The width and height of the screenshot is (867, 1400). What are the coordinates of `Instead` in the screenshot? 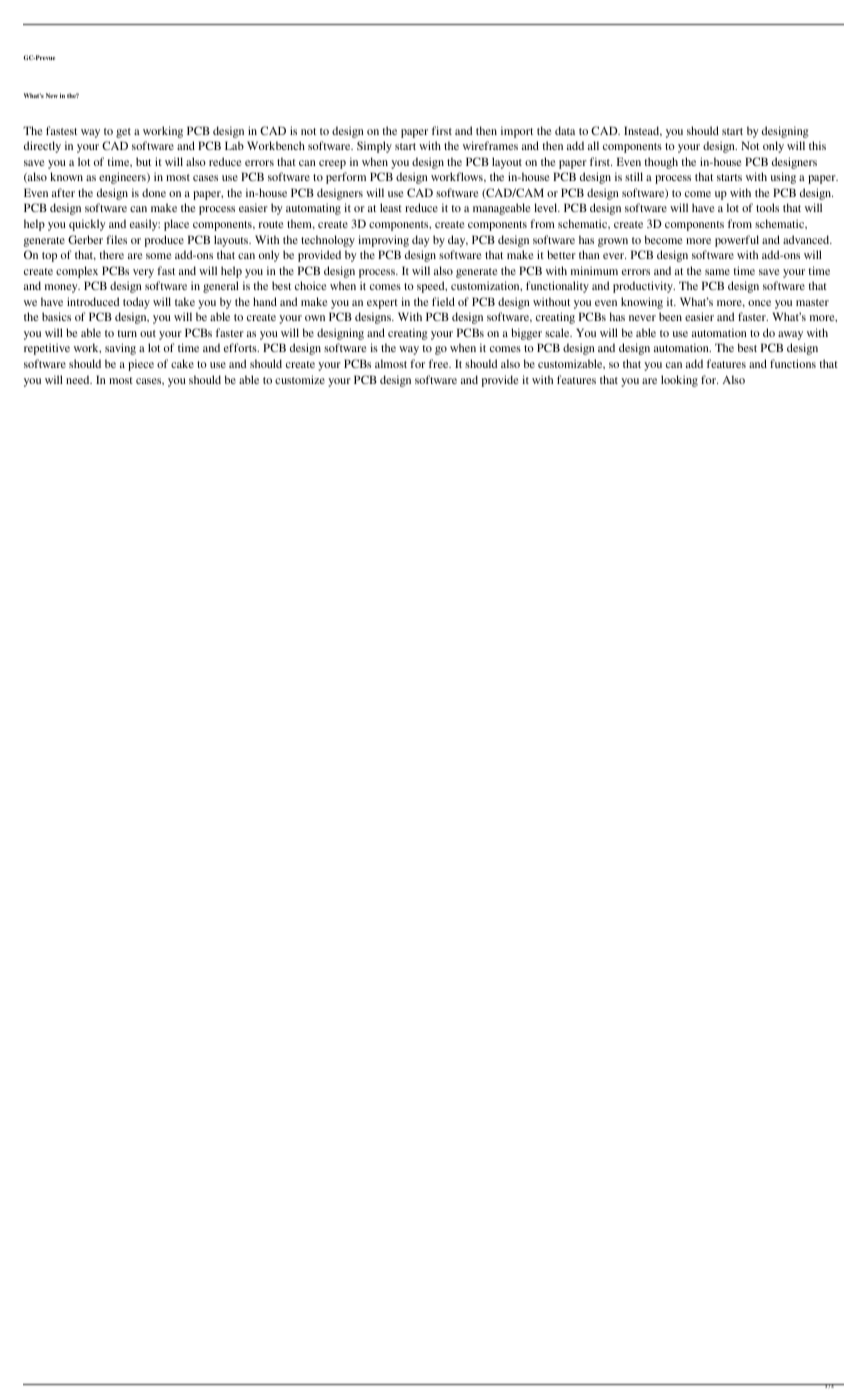 It's located at (643, 131).
